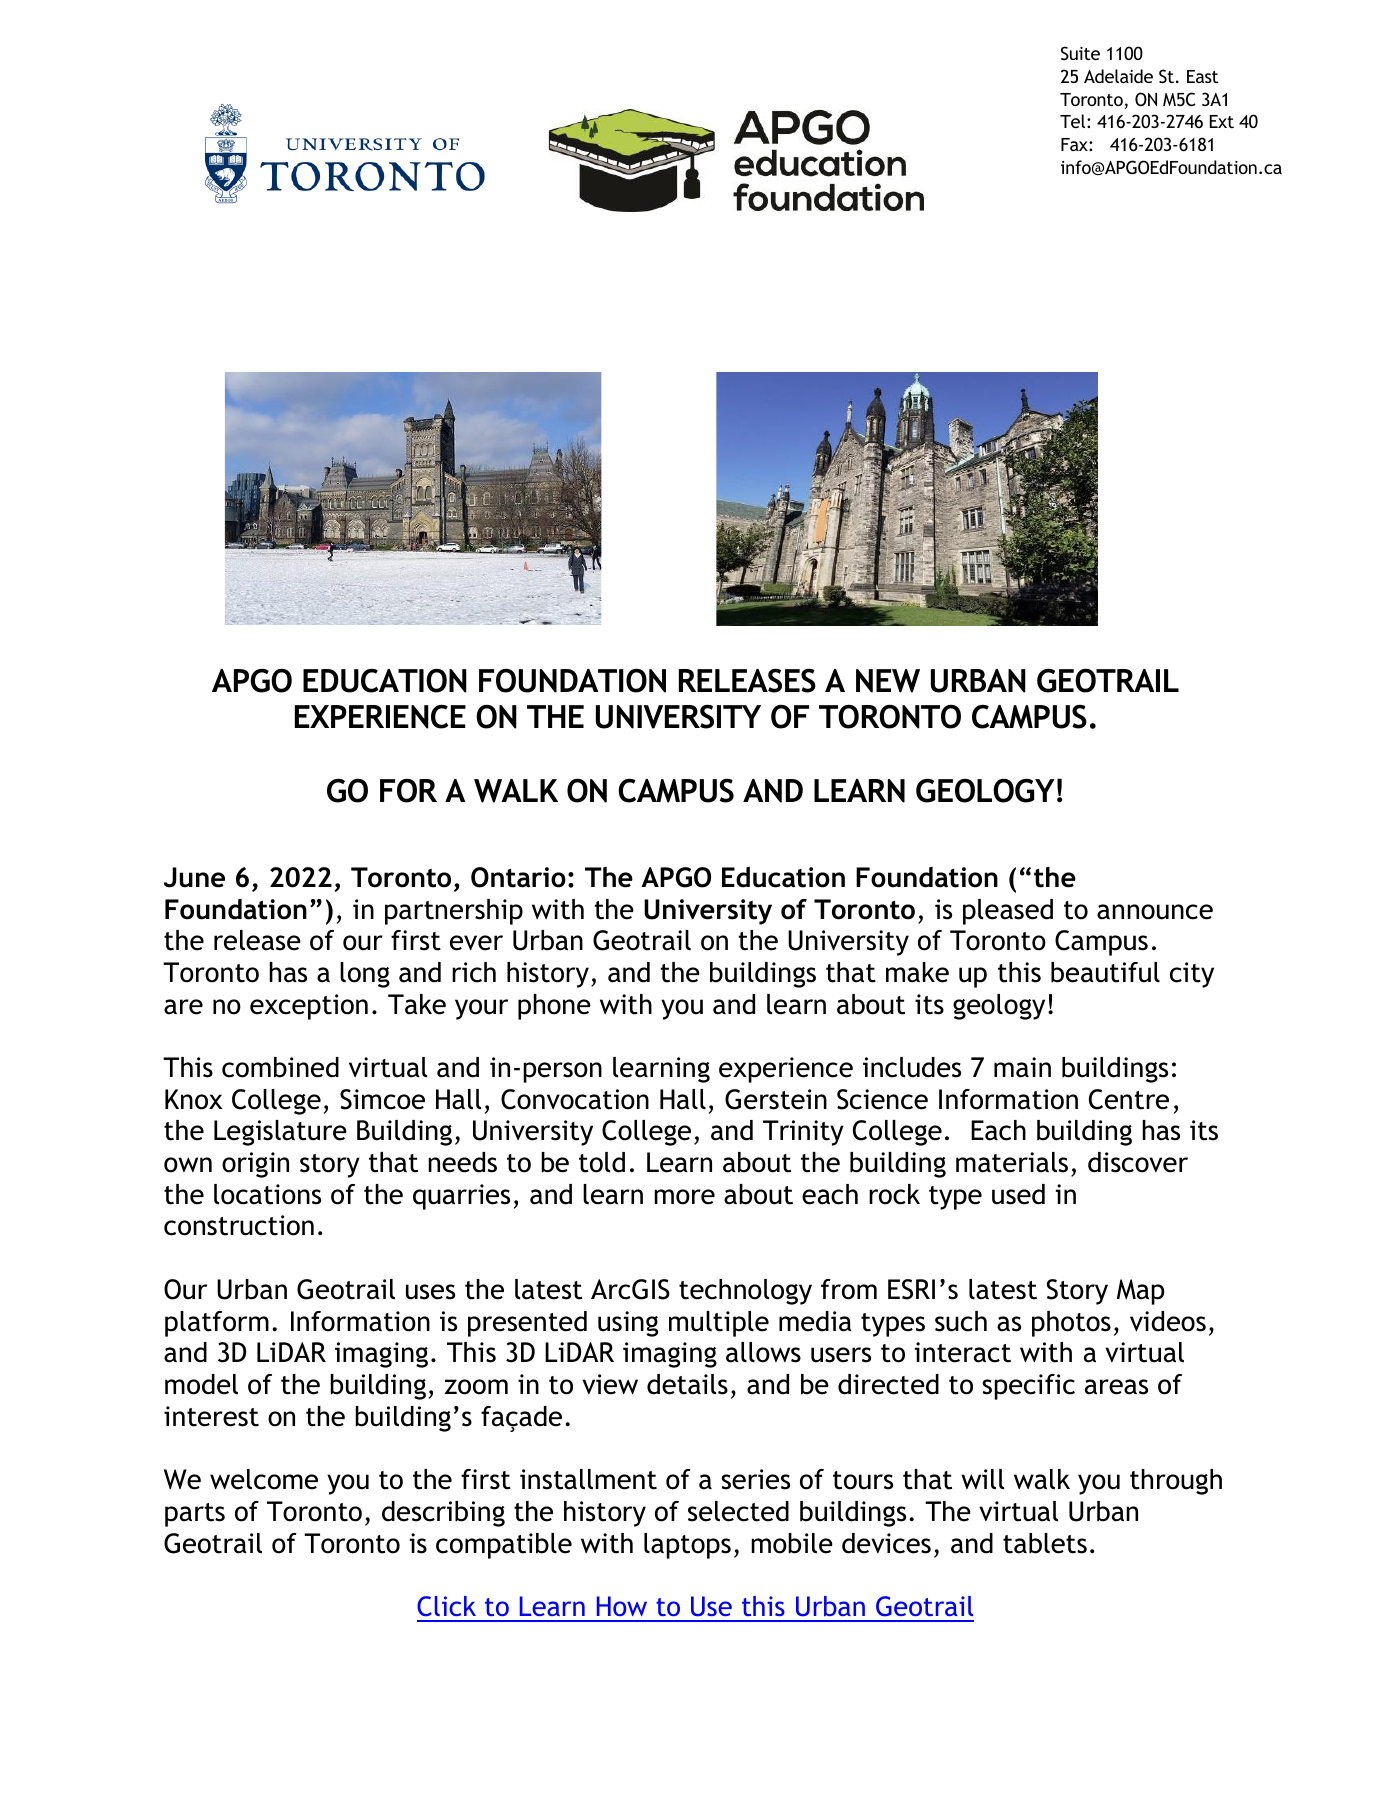 The height and width of the document is (1800, 1391). I want to click on June, so click(194, 877).
